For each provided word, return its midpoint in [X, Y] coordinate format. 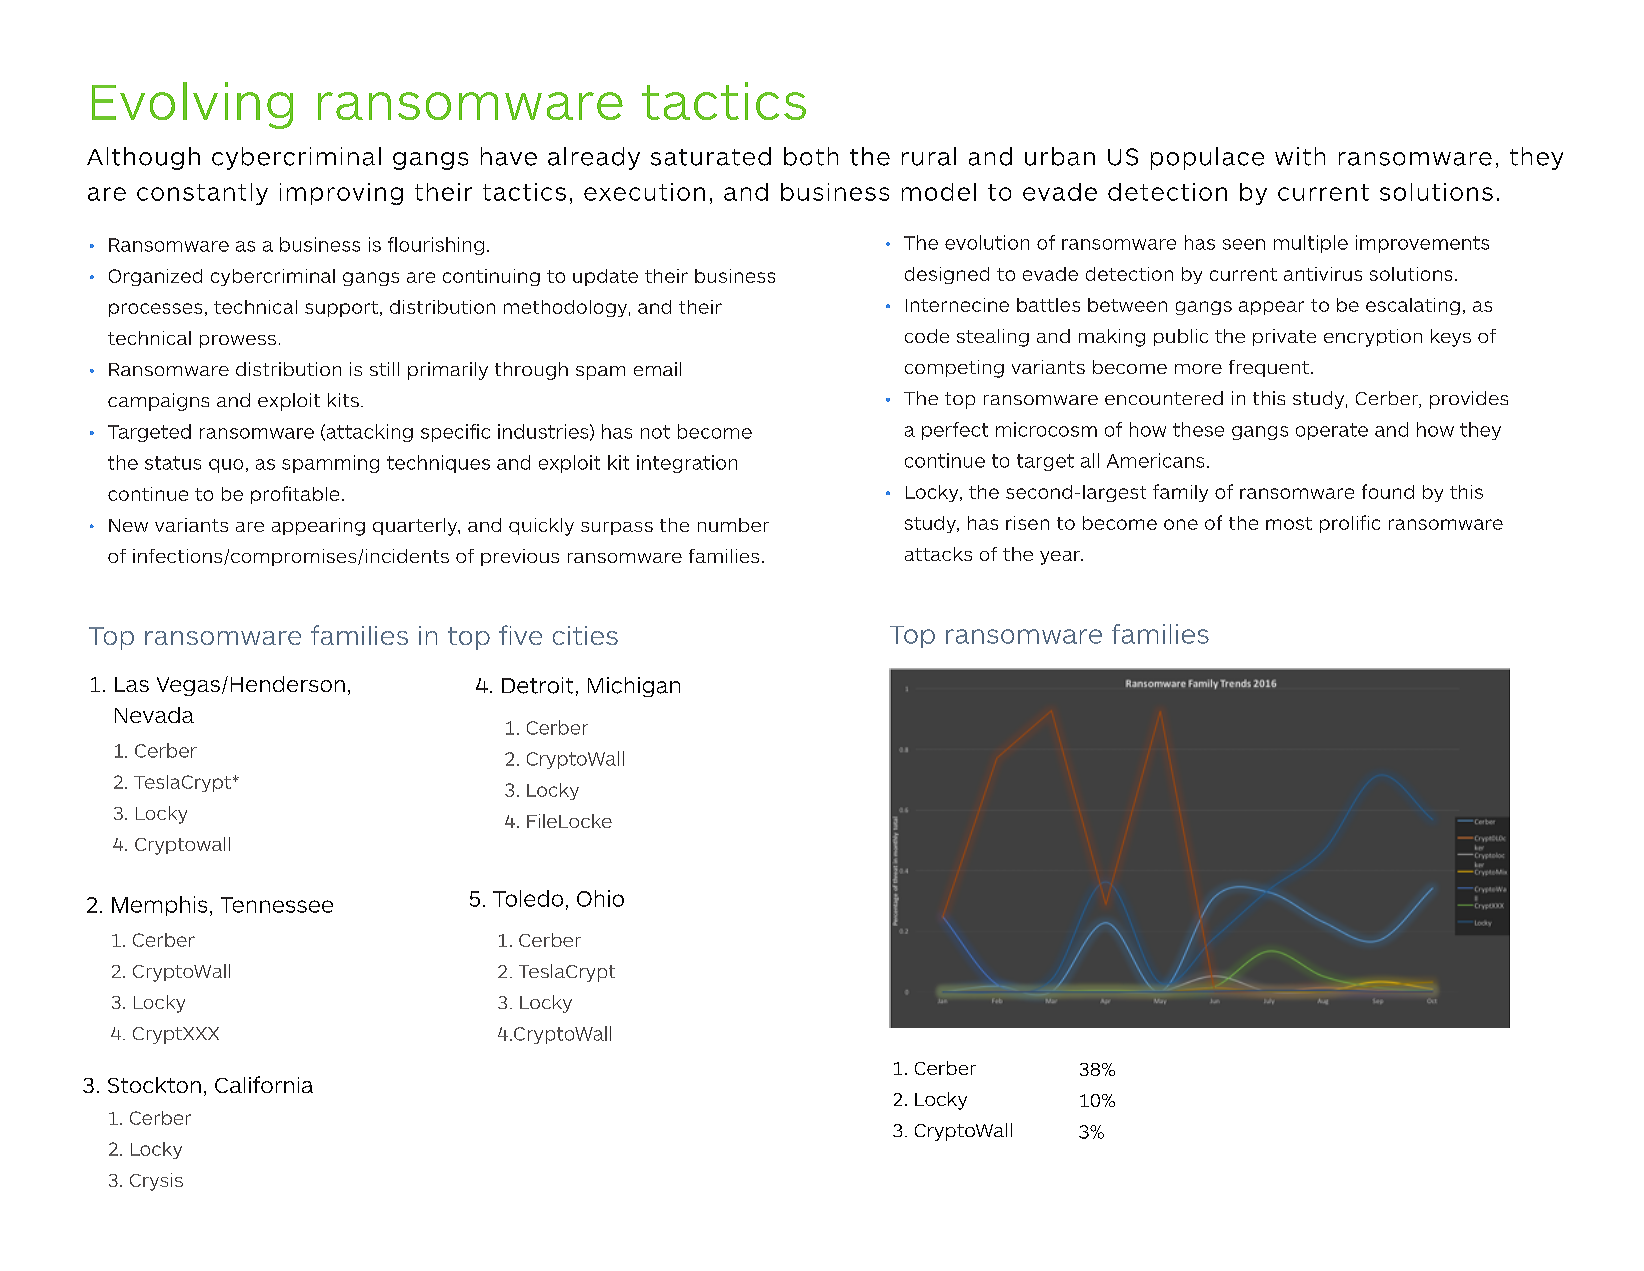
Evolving [192, 105]
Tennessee [277, 905]
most [1289, 523]
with [1300, 156]
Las [132, 684]
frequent [1269, 368]
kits [343, 400]
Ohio [600, 898]
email [657, 369]
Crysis [156, 1182]
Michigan [634, 687]
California [264, 1084]
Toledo [528, 898]
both [811, 156]
